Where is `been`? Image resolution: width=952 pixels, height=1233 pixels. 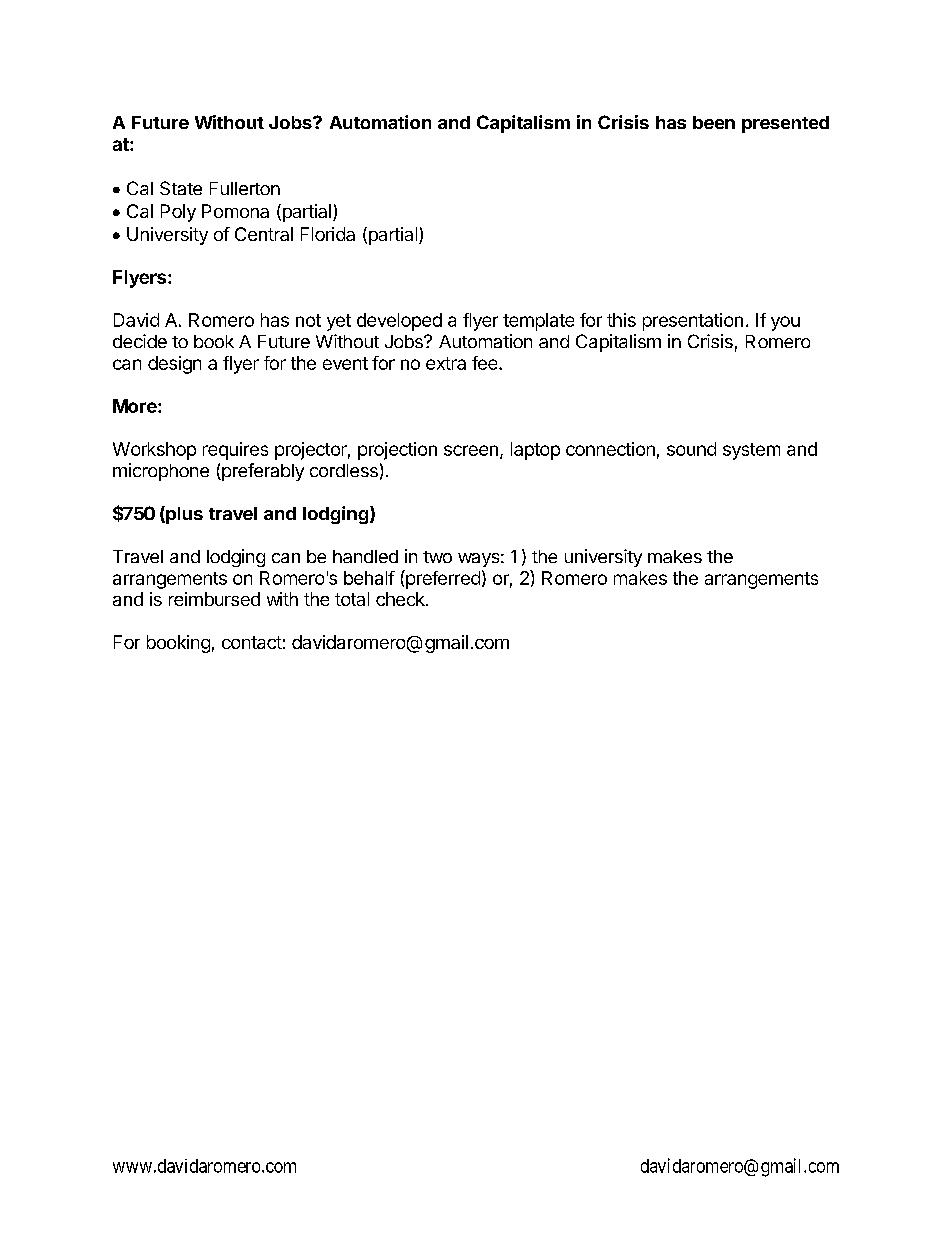 been is located at coordinates (714, 122).
